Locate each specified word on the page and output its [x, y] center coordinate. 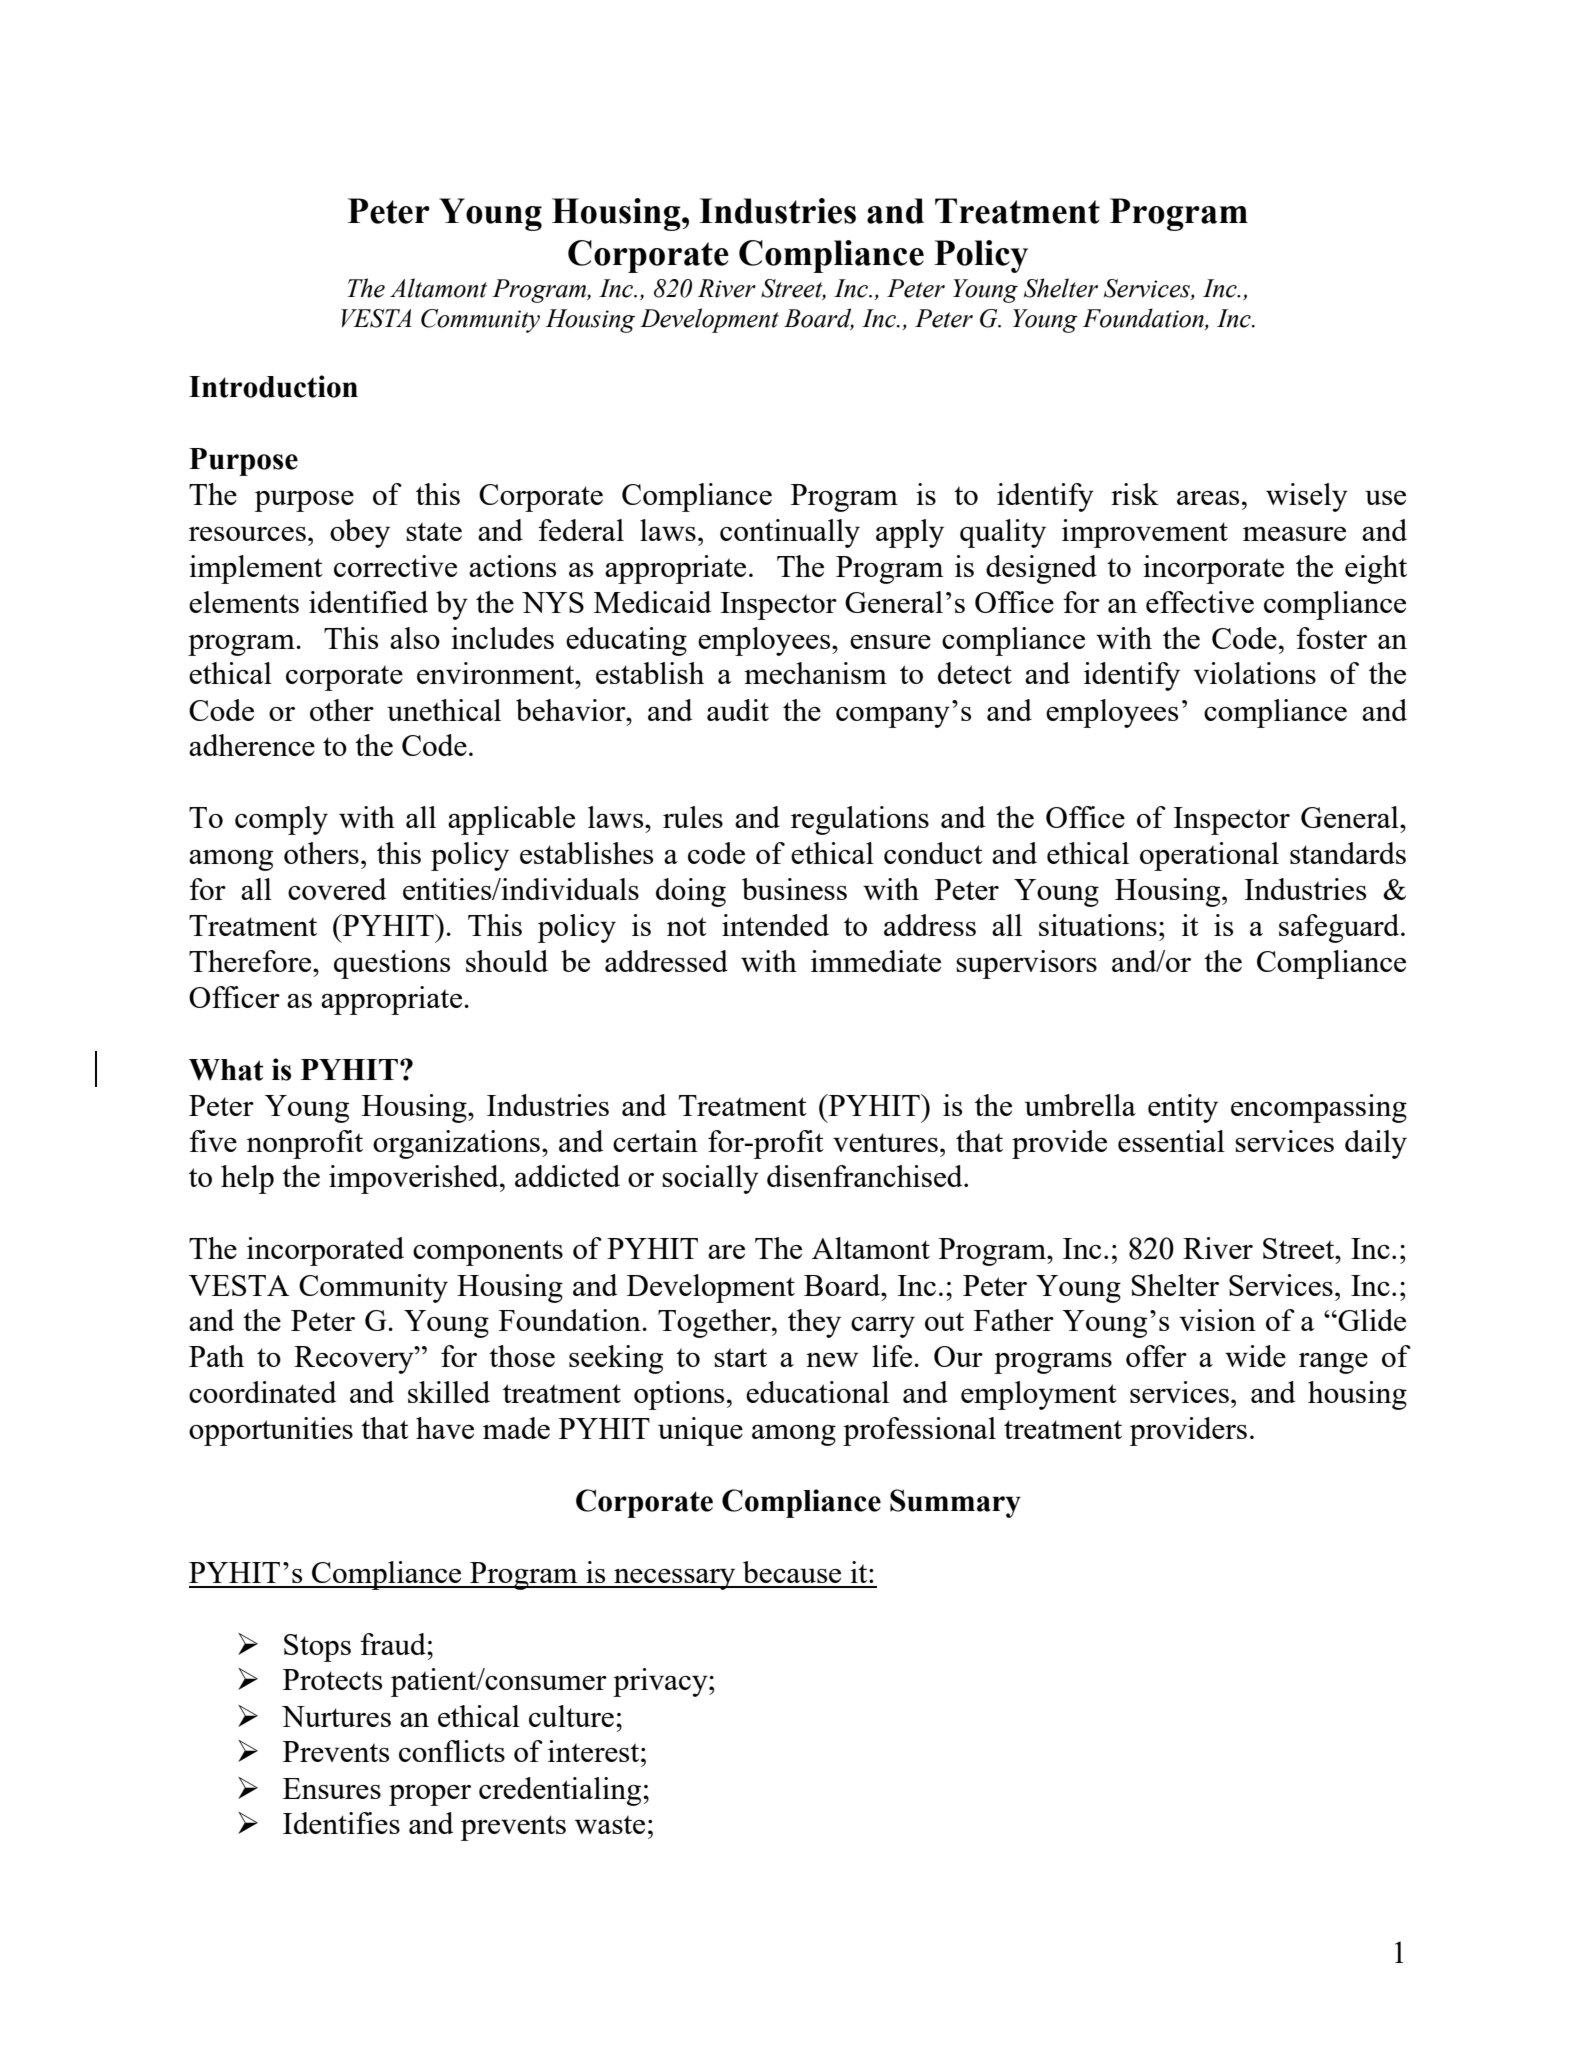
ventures [885, 1142]
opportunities [271, 1431]
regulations [860, 820]
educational [817, 1392]
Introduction [273, 386]
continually [790, 533]
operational [1209, 856]
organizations [456, 1144]
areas [1208, 498]
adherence [252, 745]
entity [1183, 1108]
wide [1255, 1356]
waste [610, 1824]
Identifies [341, 1823]
